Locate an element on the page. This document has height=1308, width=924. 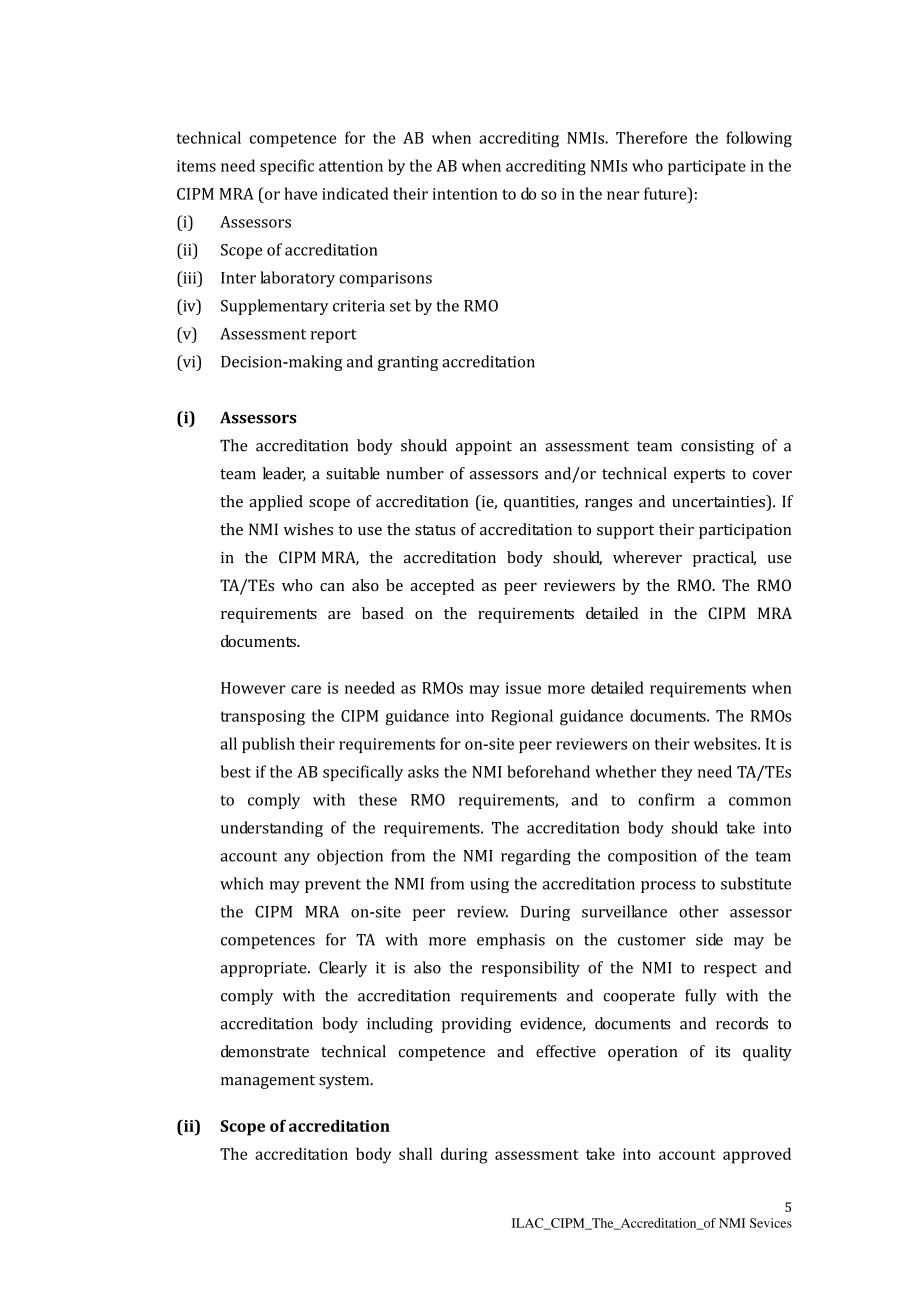
management is located at coordinates (268, 1082).
